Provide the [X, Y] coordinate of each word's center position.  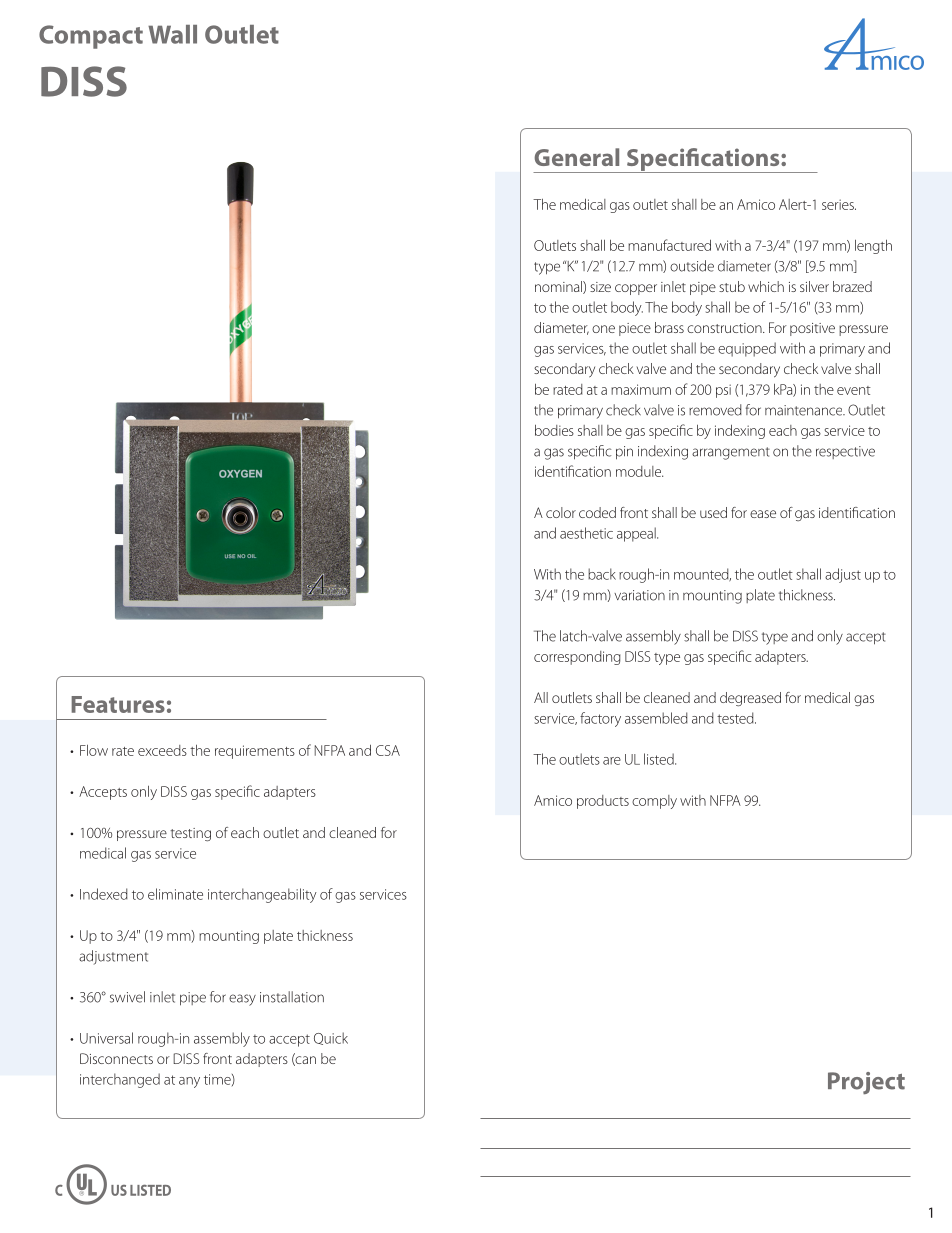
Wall [172, 34]
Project [866, 1083]
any [189, 1082]
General [577, 157]
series [839, 204]
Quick [331, 1038]
